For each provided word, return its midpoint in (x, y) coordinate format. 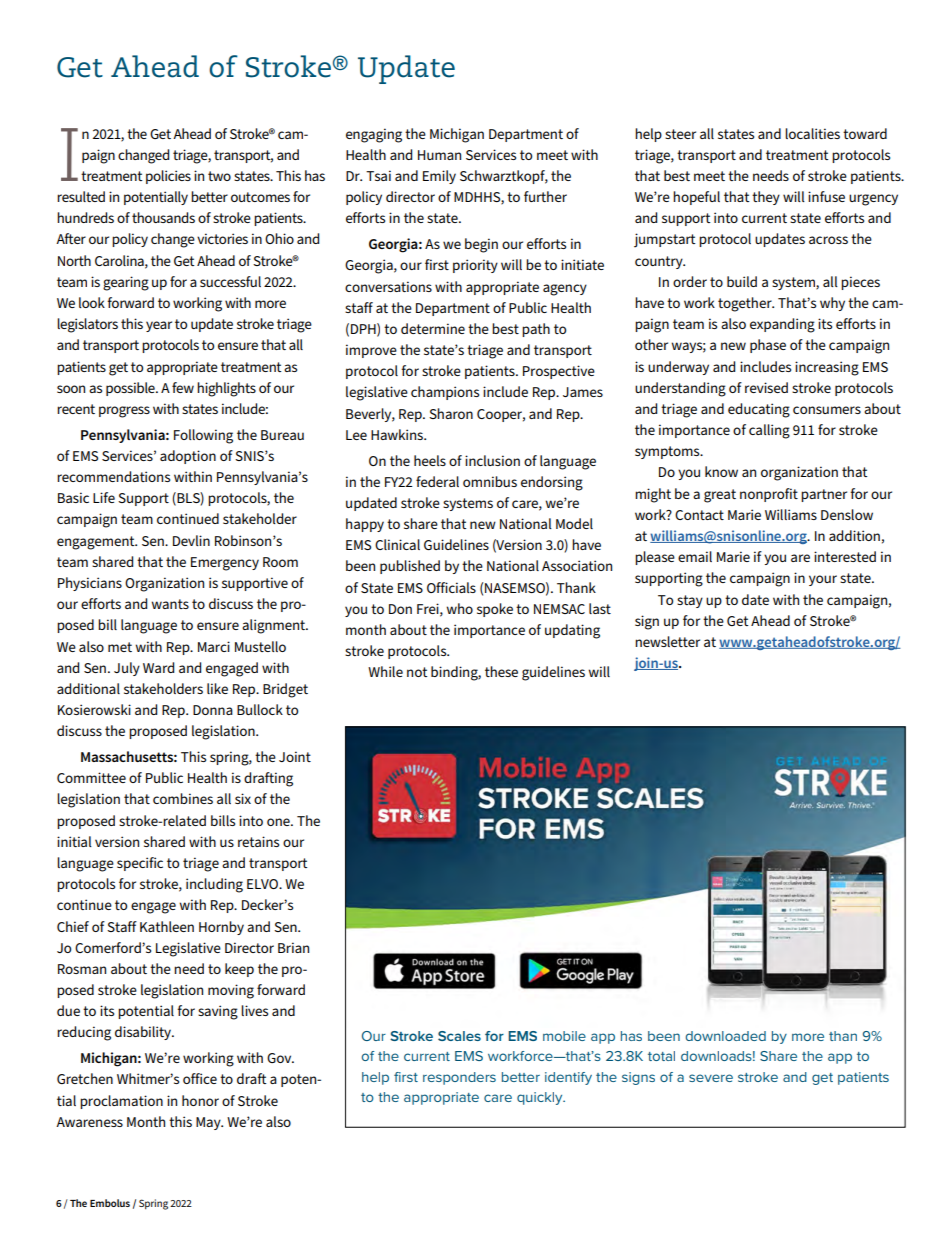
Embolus (110, 1203)
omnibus (490, 481)
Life (104, 497)
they (766, 198)
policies (168, 177)
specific (140, 864)
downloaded (725, 1036)
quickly (541, 1098)
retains (258, 841)
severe (711, 1078)
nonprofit (769, 495)
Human (439, 155)
